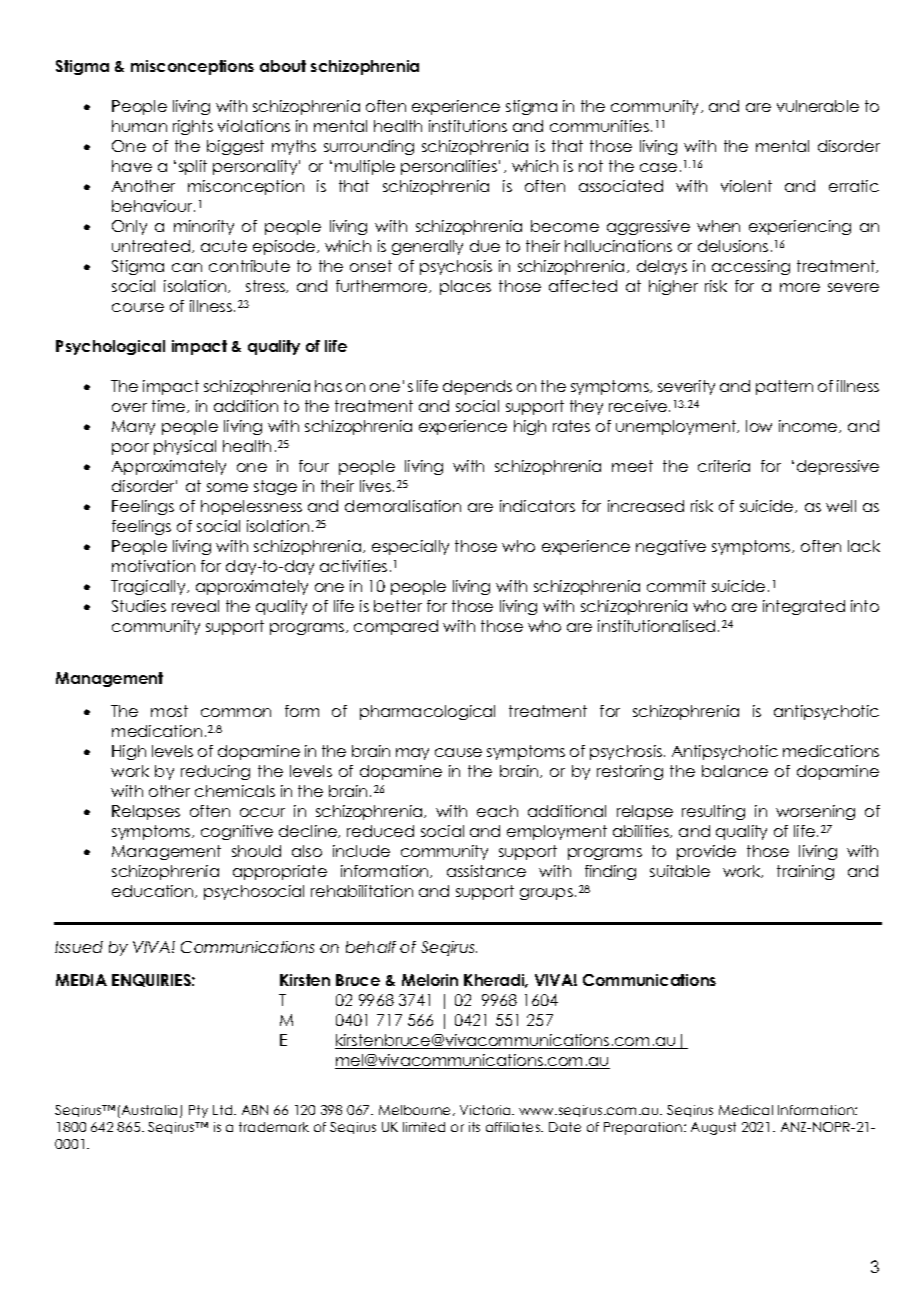  Describe the element at coordinates (185, 447) in the page. I see `physical` at that location.
